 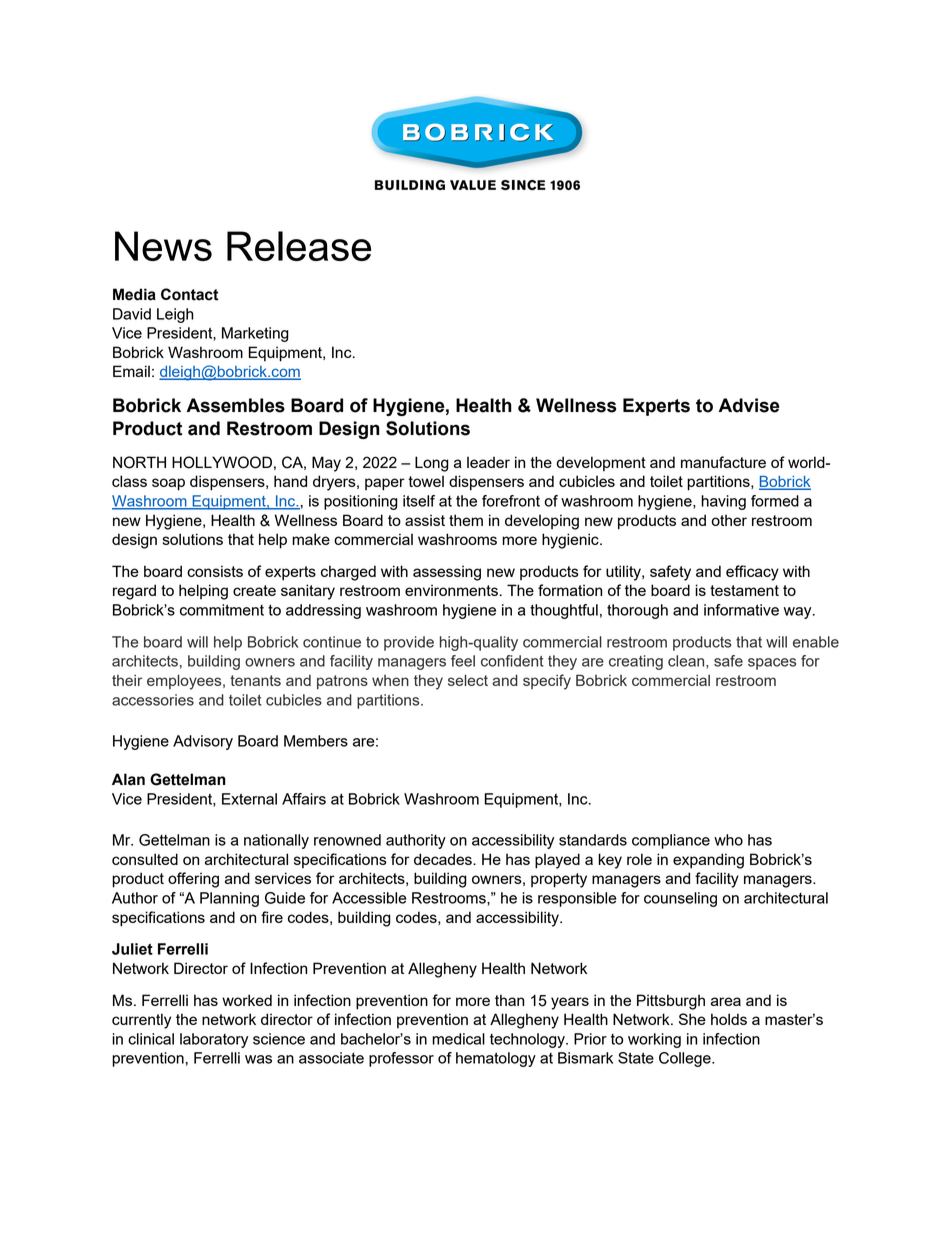 What do you see at coordinates (214, 1040) in the screenshot?
I see `laboratory` at bounding box center [214, 1040].
